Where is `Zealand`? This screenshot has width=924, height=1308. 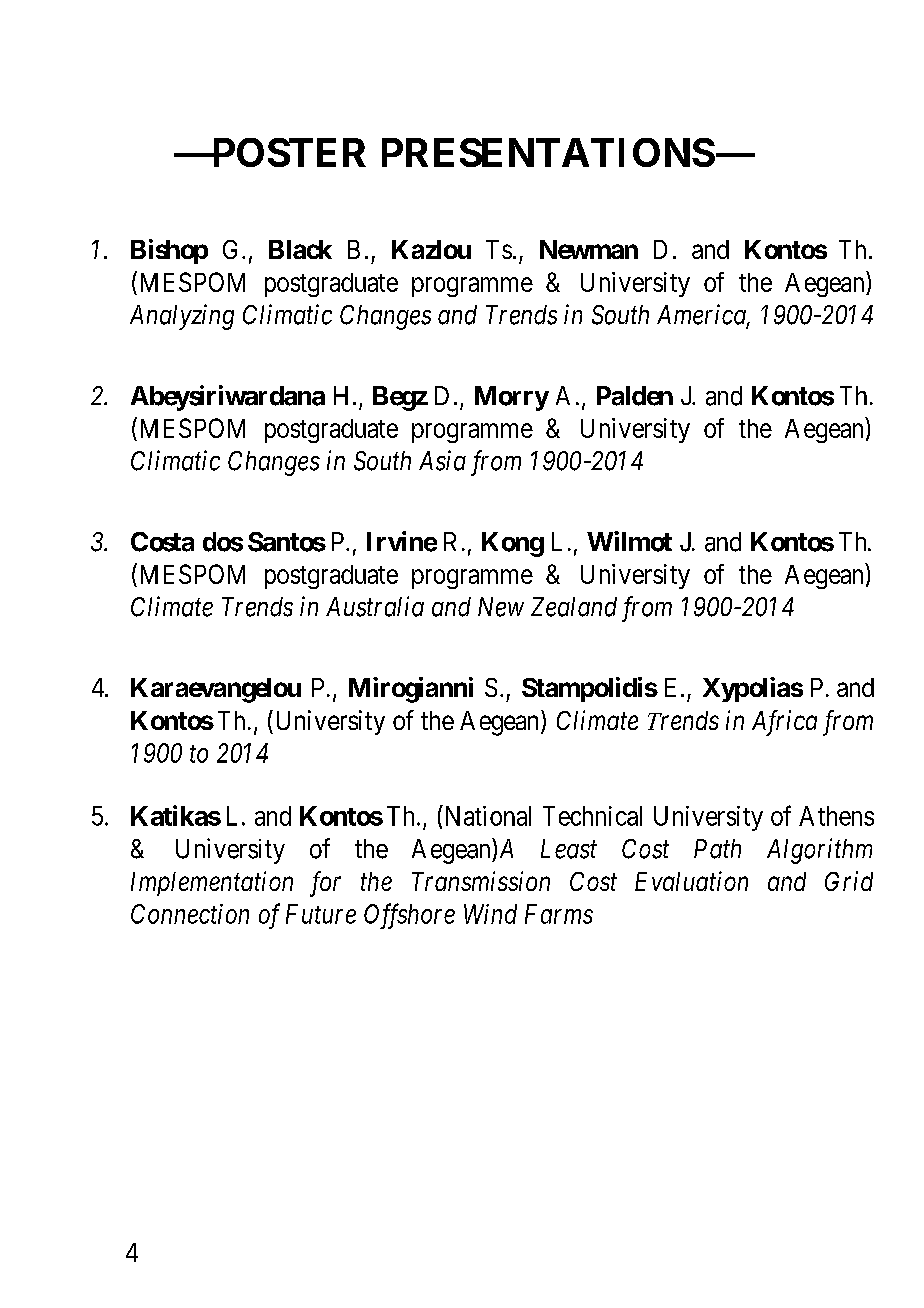 Zealand is located at coordinates (574, 607).
